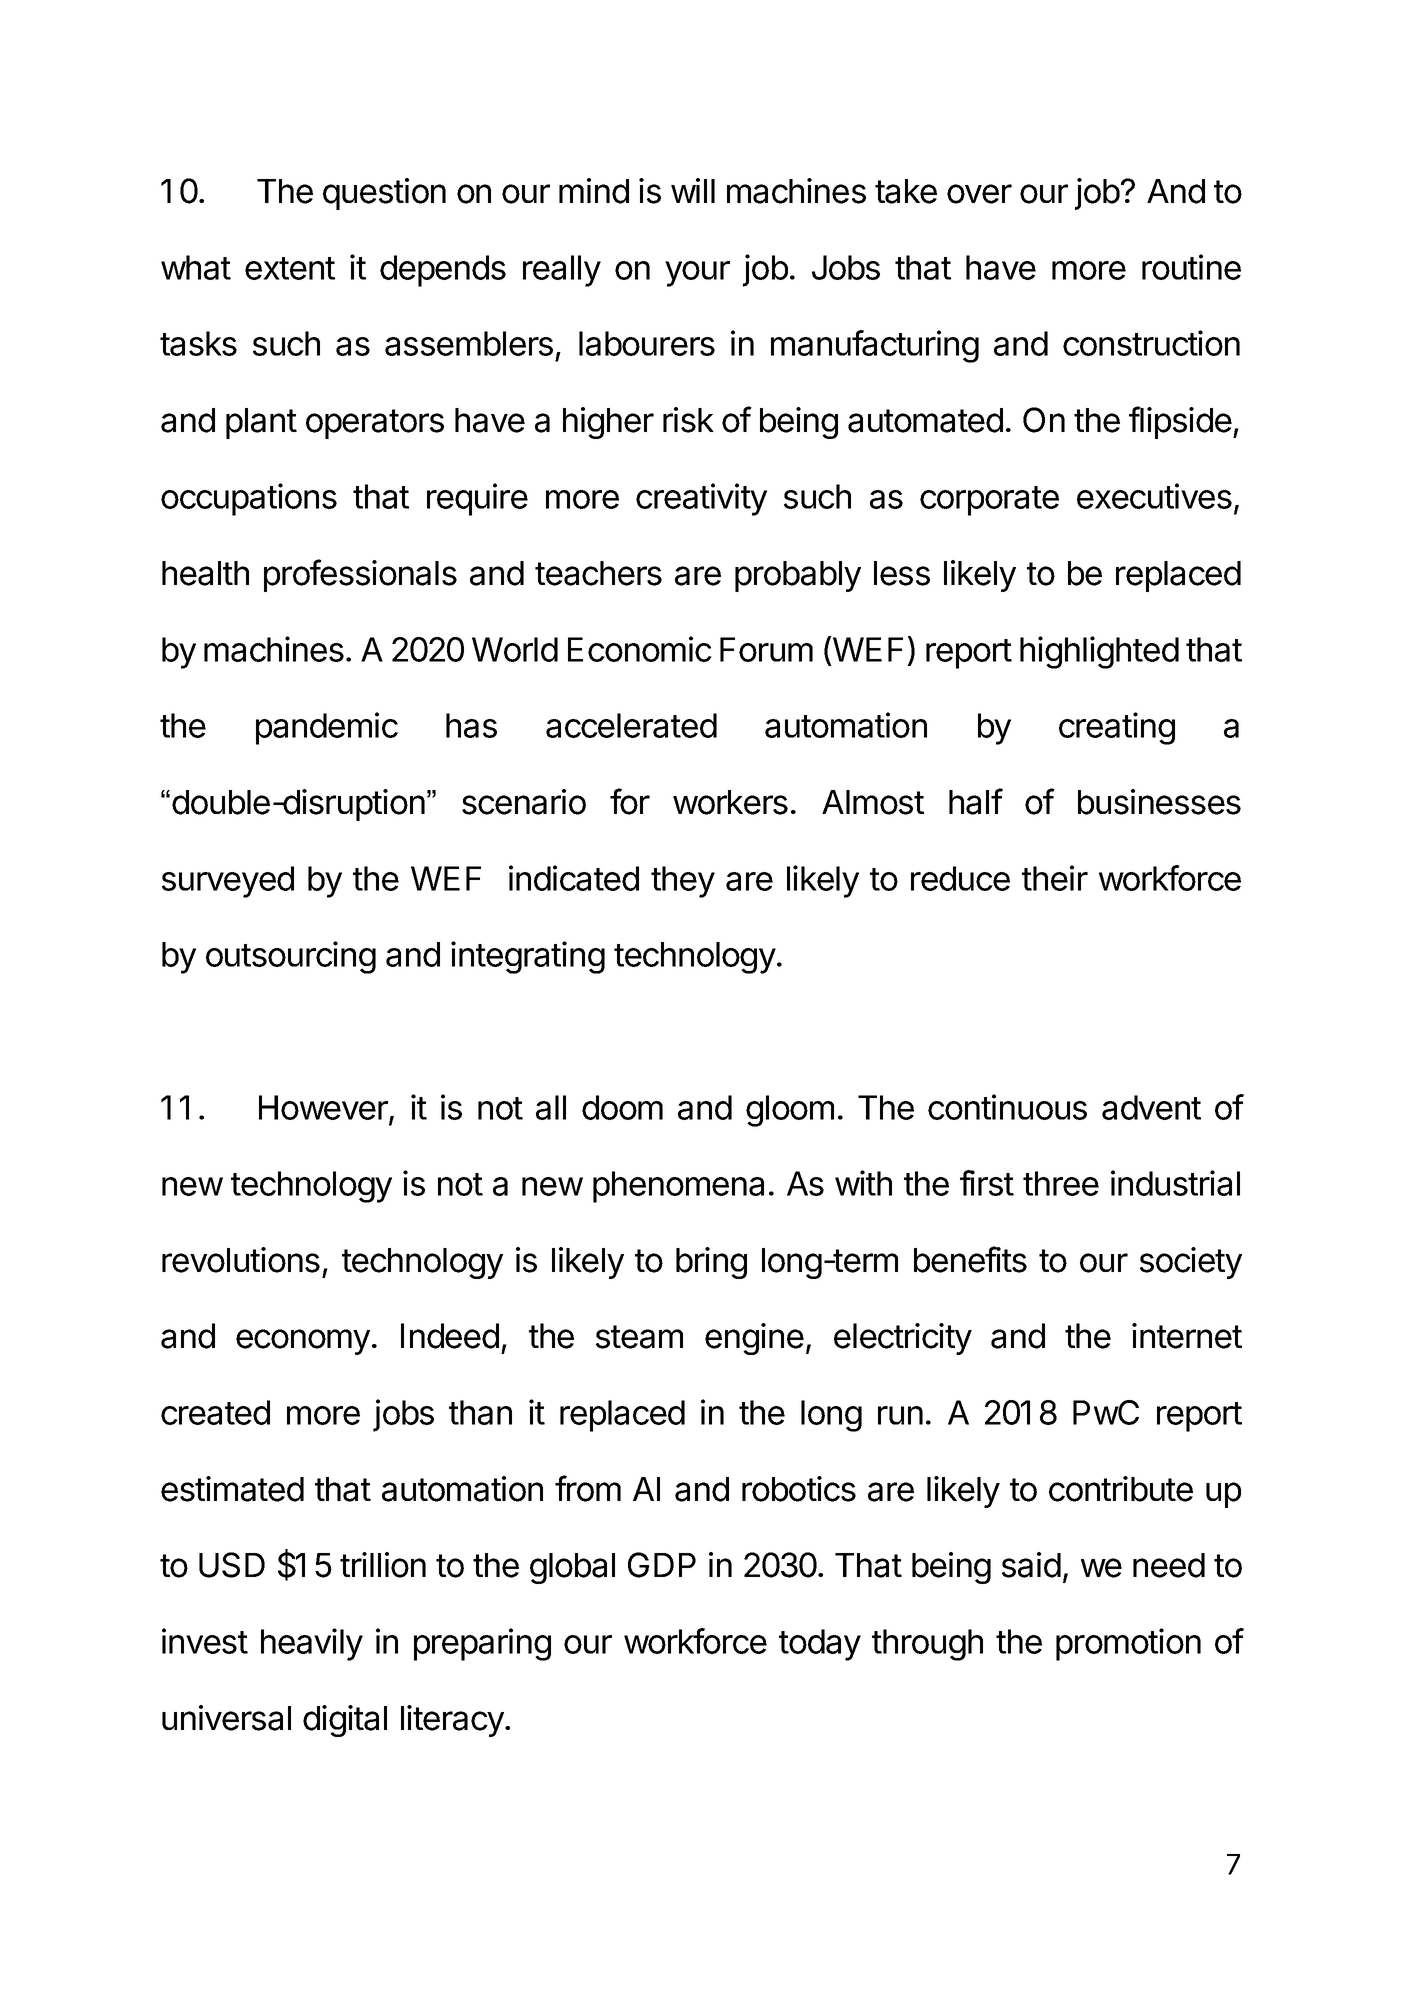 The image size is (1412, 1996). Describe the element at coordinates (683, 882) in the screenshot. I see `they` at that location.
